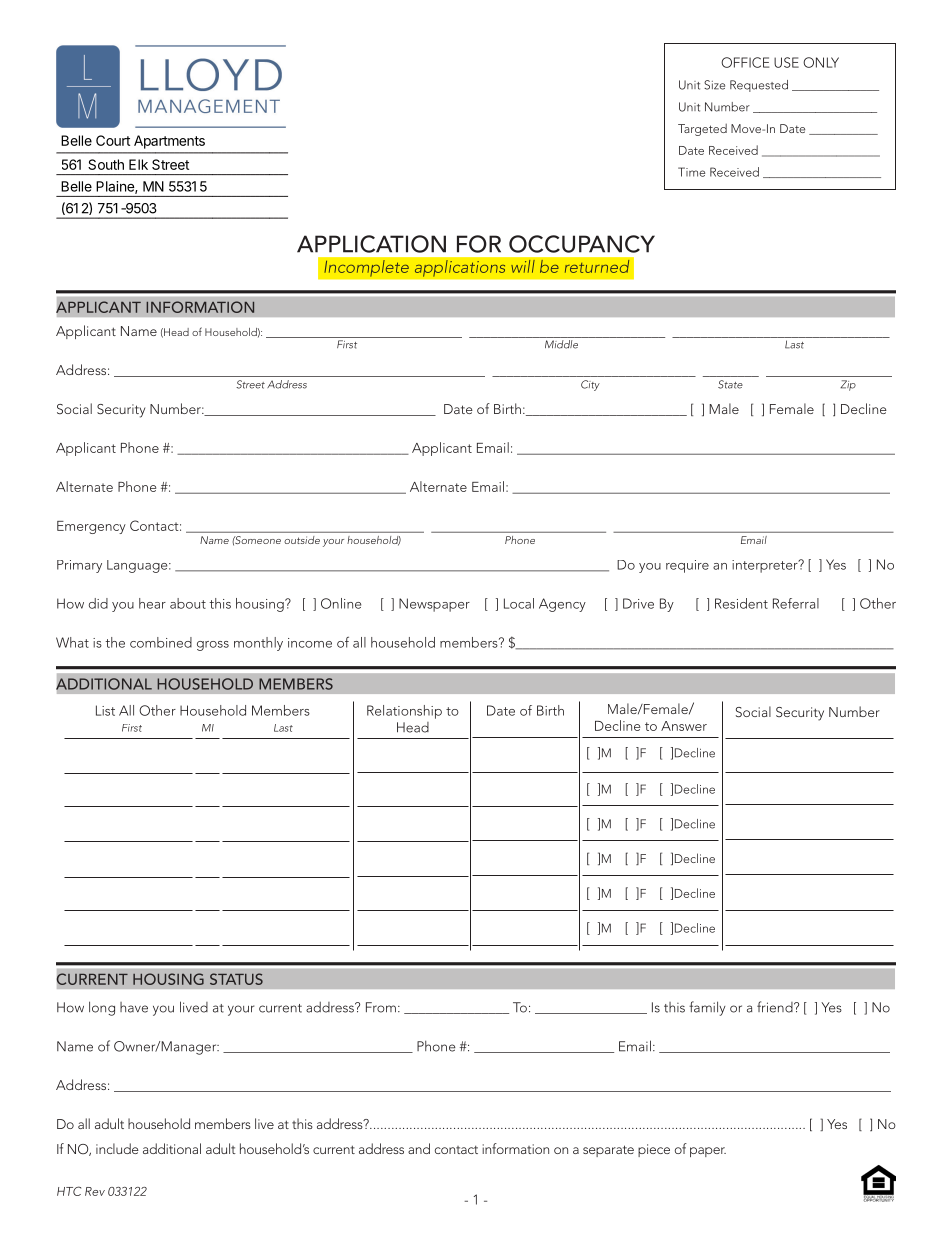 The image size is (952, 1233). I want to click on returned, so click(597, 266).
